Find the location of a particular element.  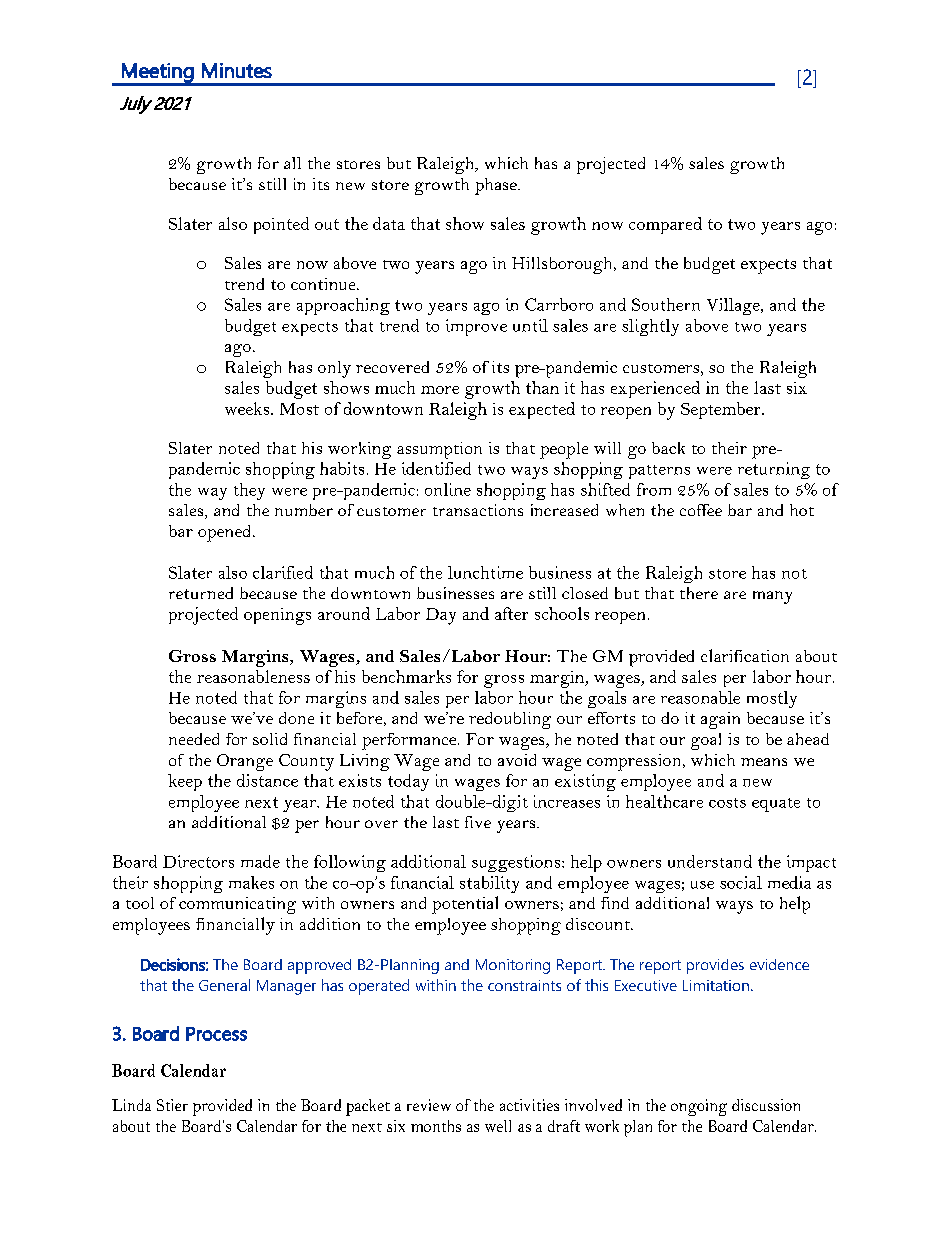

Directors is located at coordinates (198, 861).
